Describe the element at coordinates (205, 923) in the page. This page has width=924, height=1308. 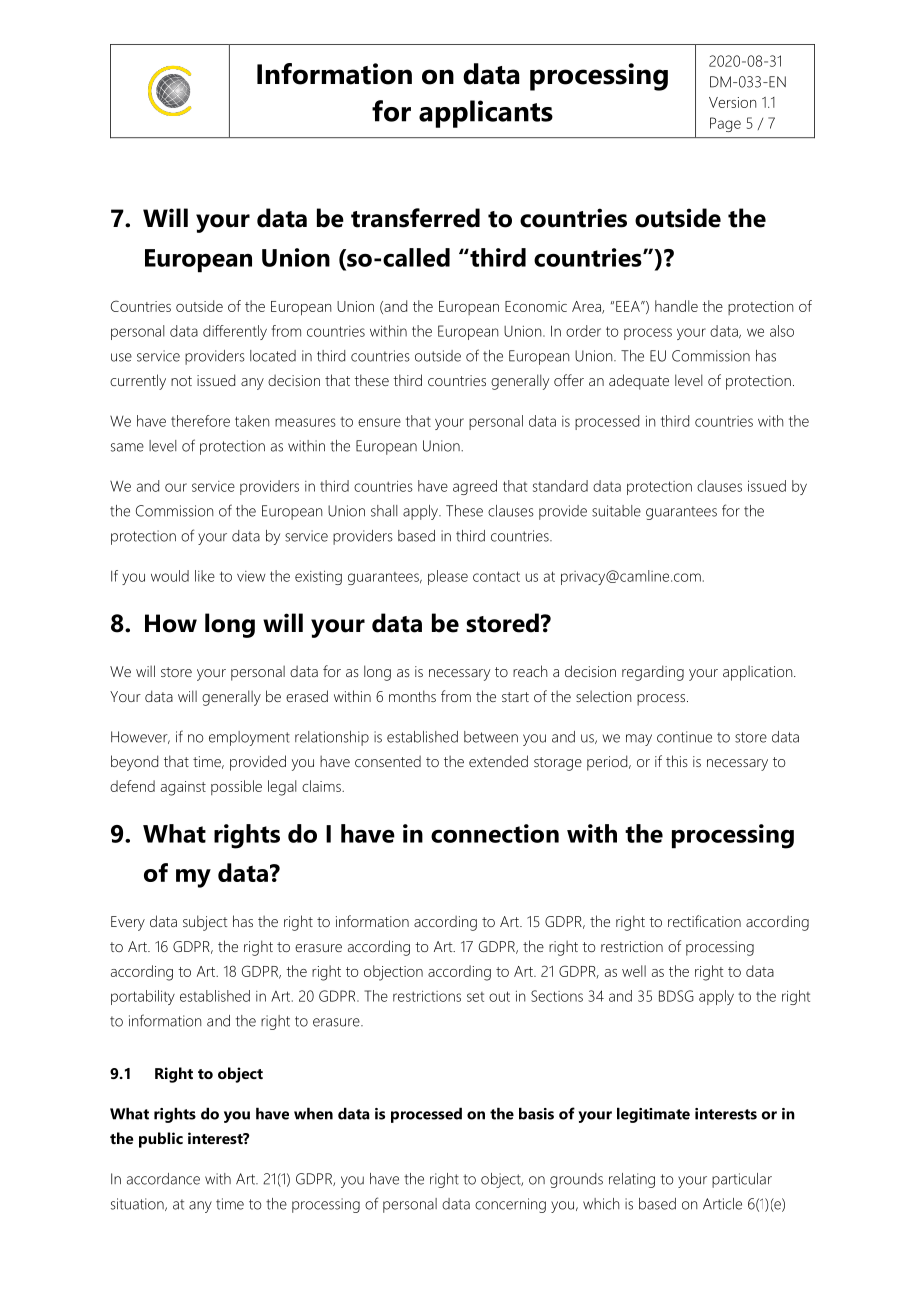
I see `subject` at that location.
